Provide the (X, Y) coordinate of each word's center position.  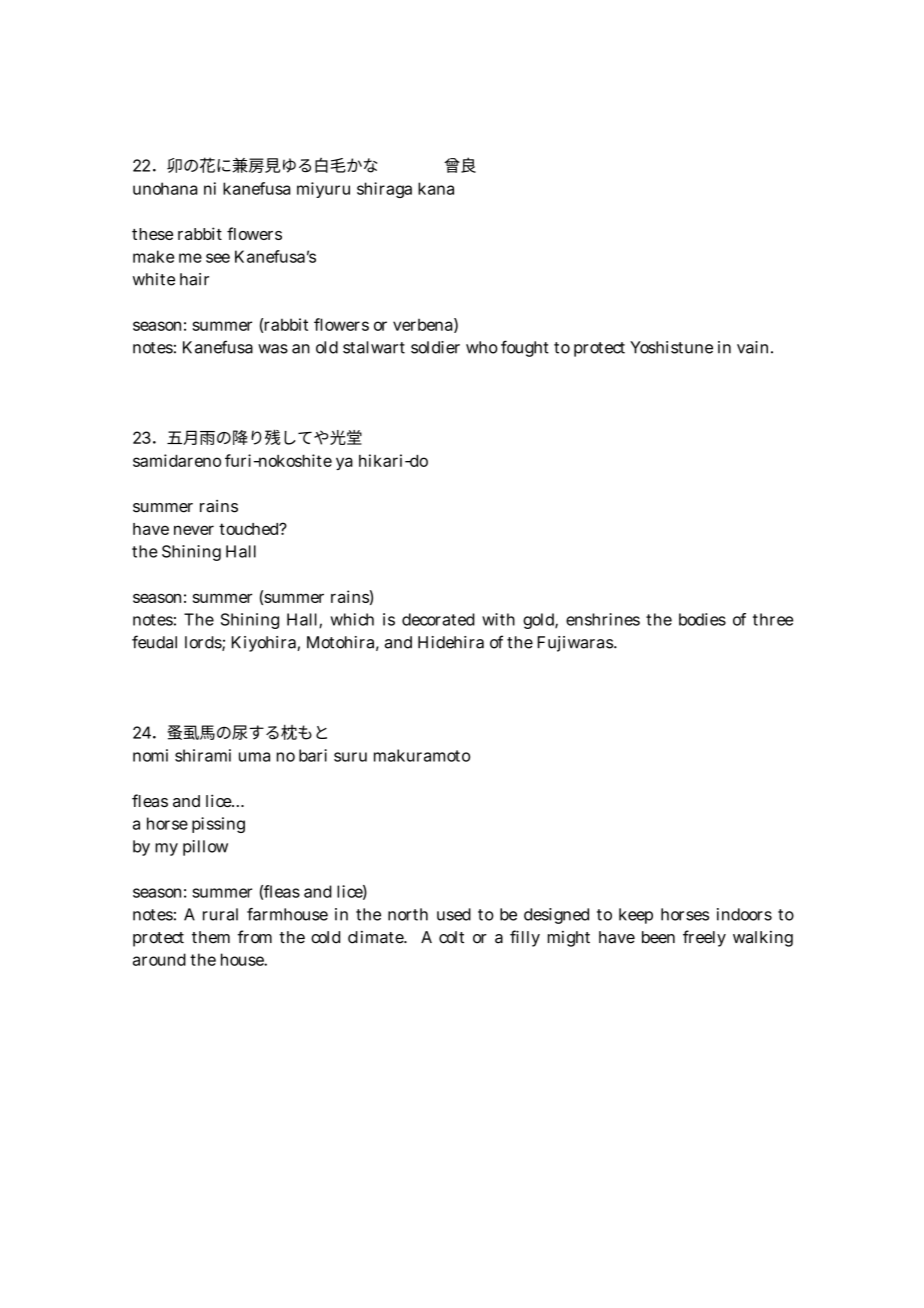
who (482, 347)
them (211, 937)
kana (436, 188)
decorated (438, 619)
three (773, 619)
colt (451, 937)
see (218, 258)
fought (525, 348)
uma (254, 757)
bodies (702, 619)
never (194, 530)
